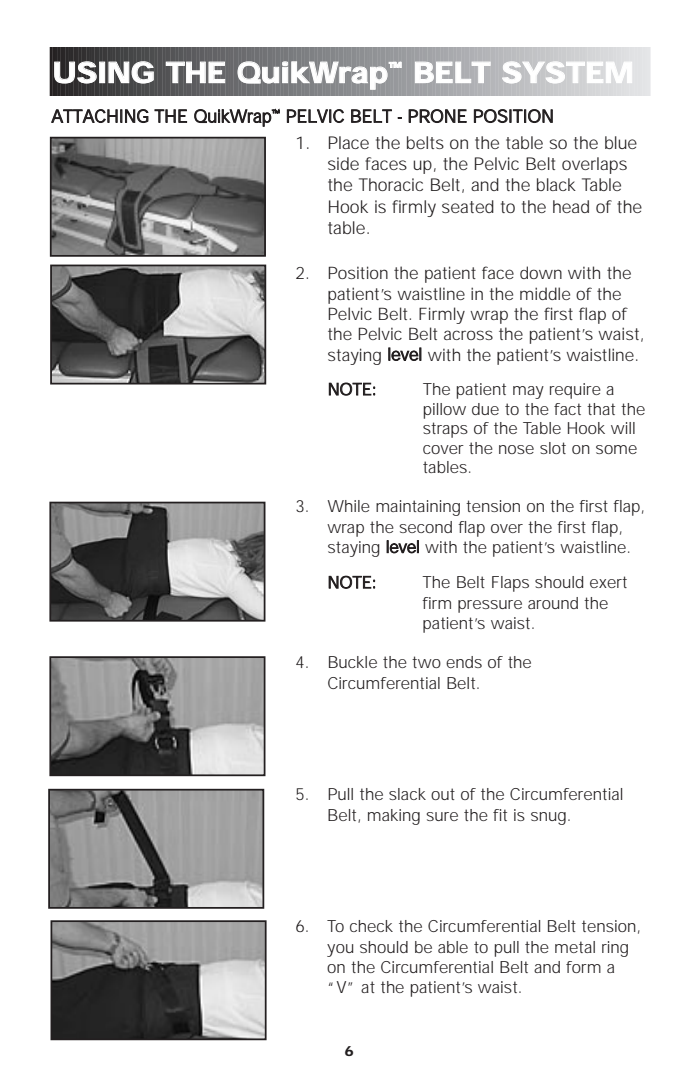 The width and height of the screenshot is (699, 1080). What do you see at coordinates (425, 527) in the screenshot?
I see `second` at bounding box center [425, 527].
